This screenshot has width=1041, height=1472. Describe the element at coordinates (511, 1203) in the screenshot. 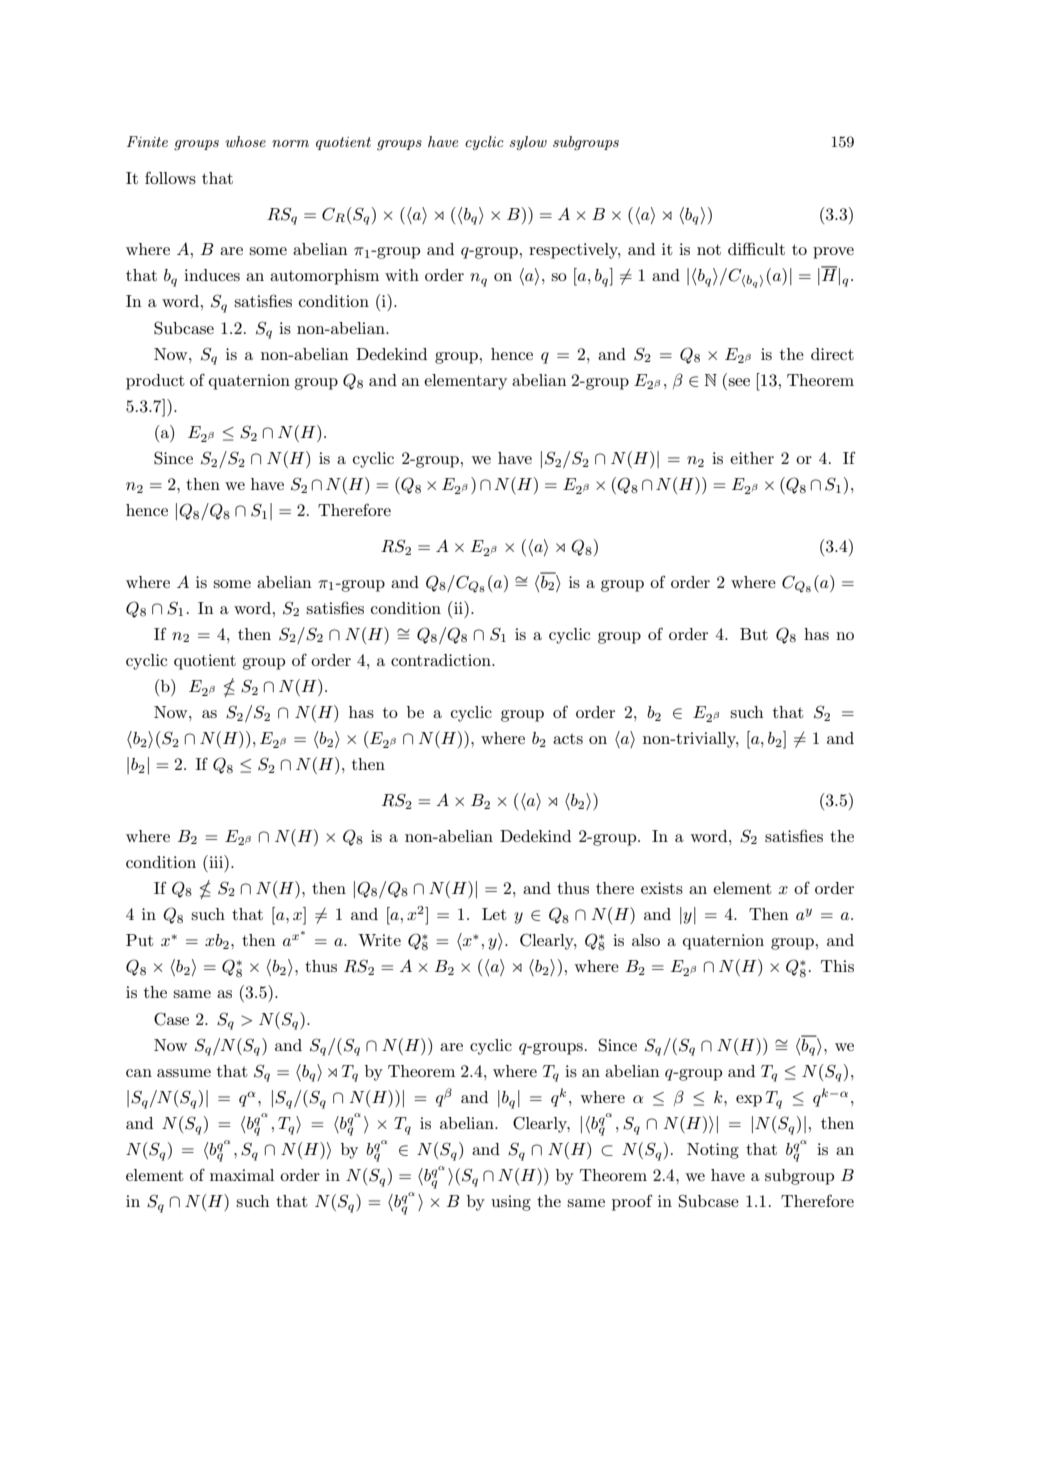

I see `using` at that location.
